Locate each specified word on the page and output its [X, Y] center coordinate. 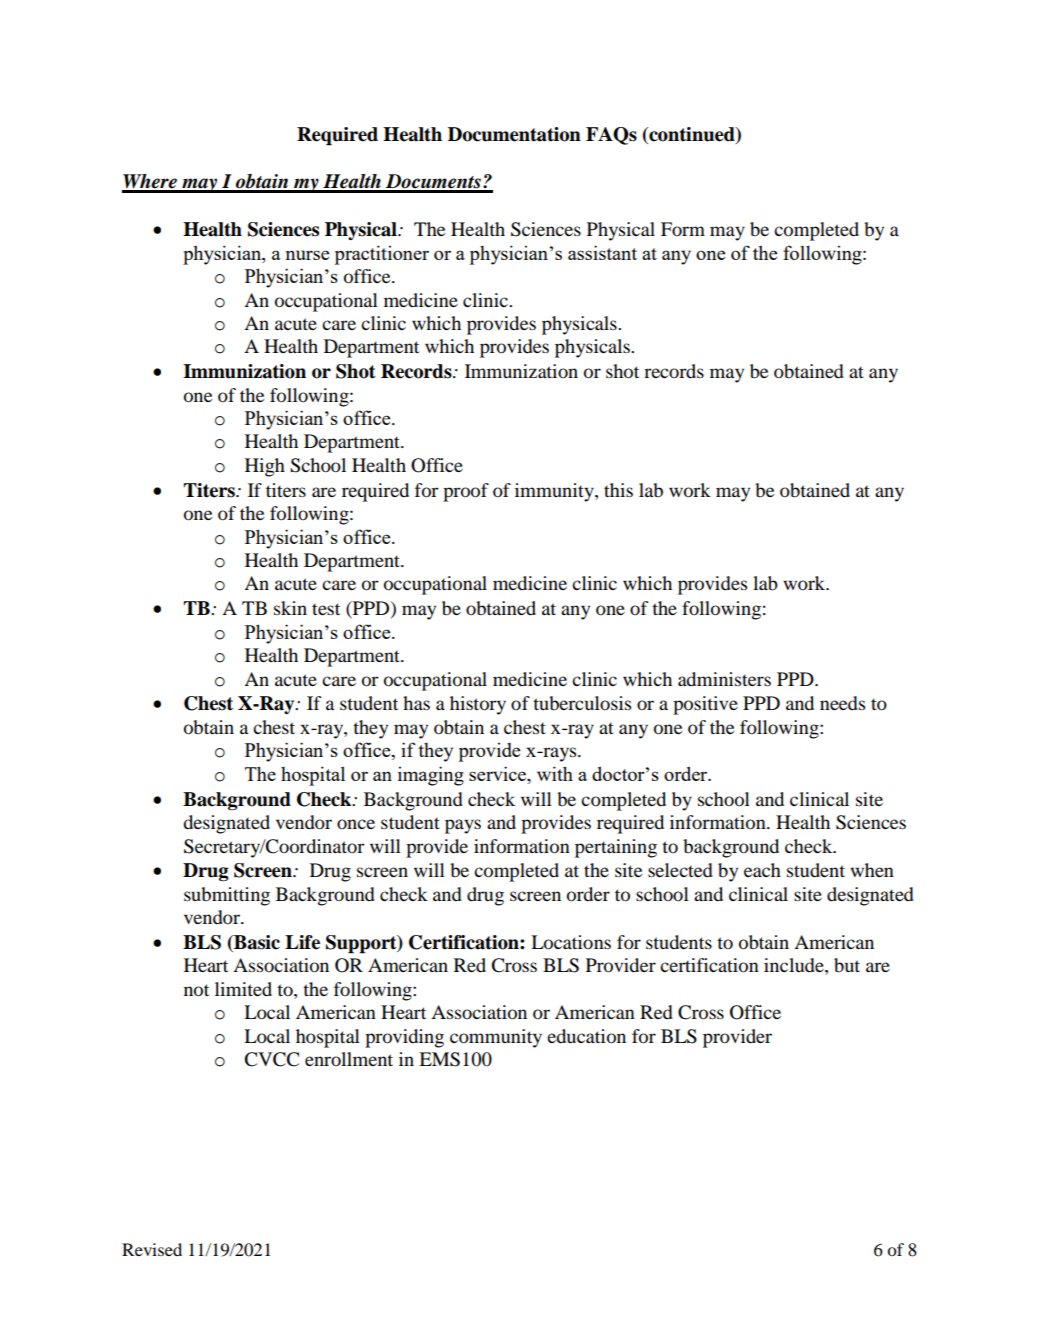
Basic [256, 943]
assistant [602, 252]
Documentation [514, 134]
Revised [152, 1249]
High [265, 467]
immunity [555, 492]
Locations [571, 942]
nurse [307, 255]
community [496, 1038]
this [618, 490]
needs [842, 703]
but [847, 965]
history [478, 705]
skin [290, 608]
